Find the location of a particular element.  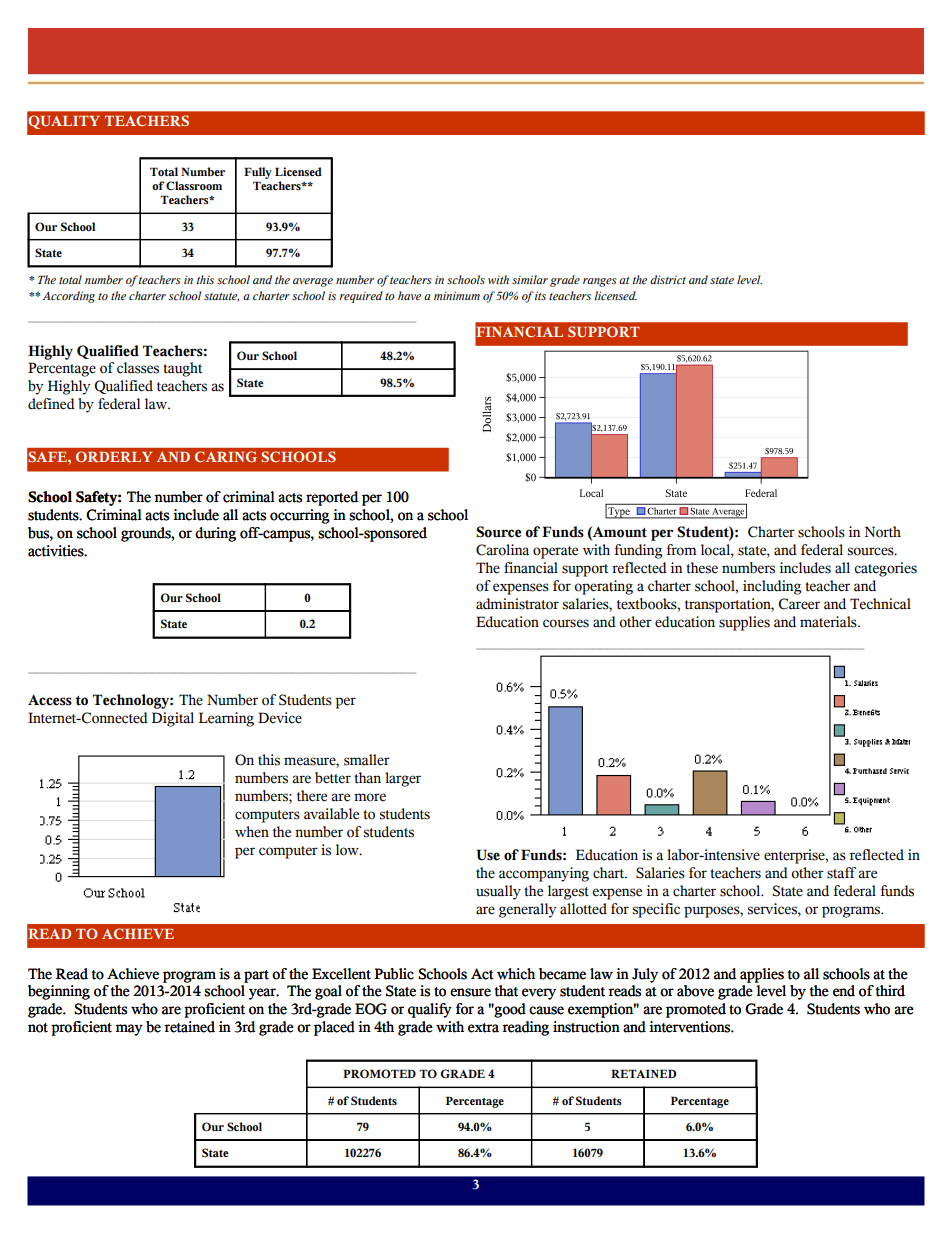

minimum is located at coordinates (457, 295).
